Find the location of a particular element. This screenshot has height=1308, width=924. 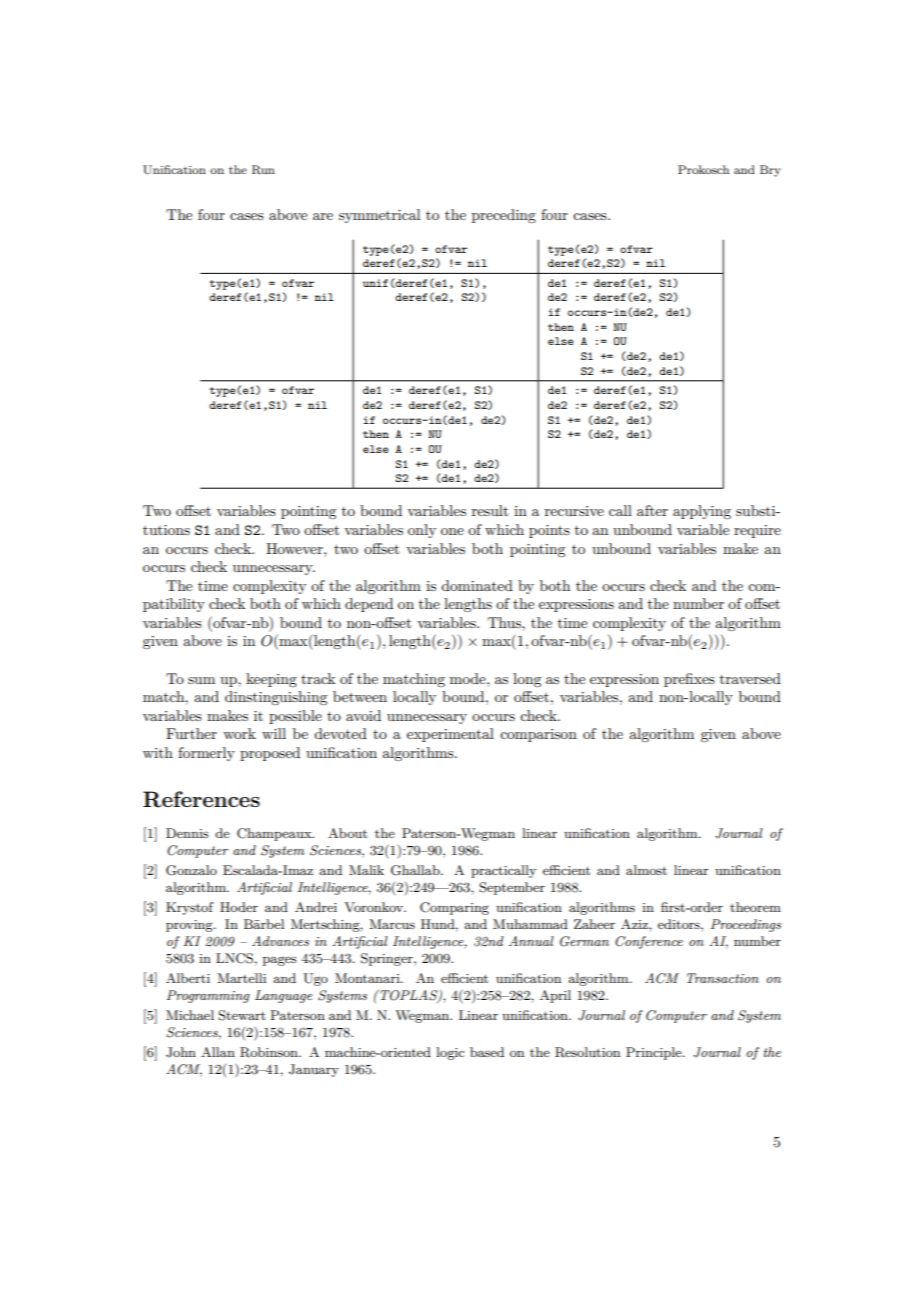

Run is located at coordinates (263, 170).
